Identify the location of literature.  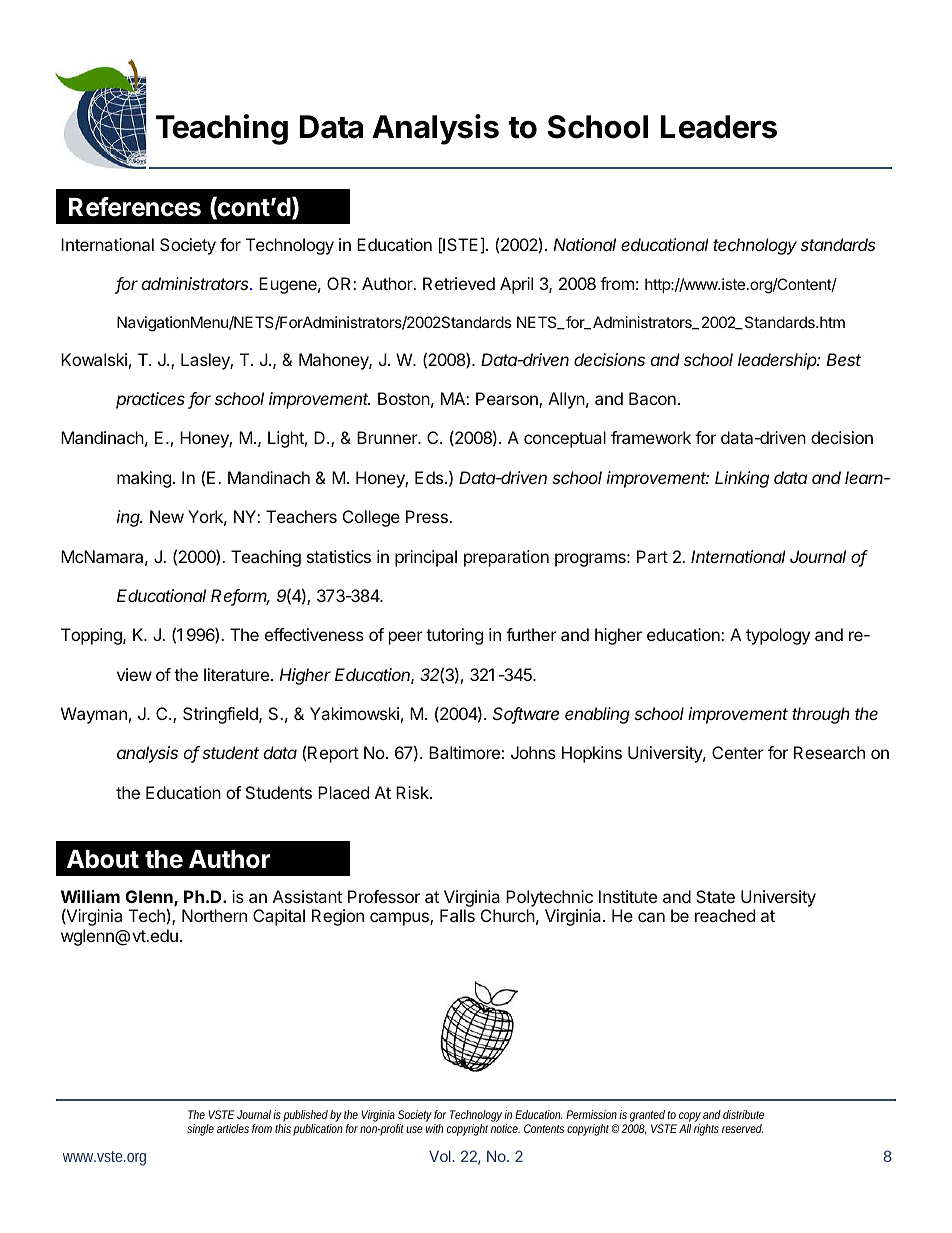
(236, 674).
